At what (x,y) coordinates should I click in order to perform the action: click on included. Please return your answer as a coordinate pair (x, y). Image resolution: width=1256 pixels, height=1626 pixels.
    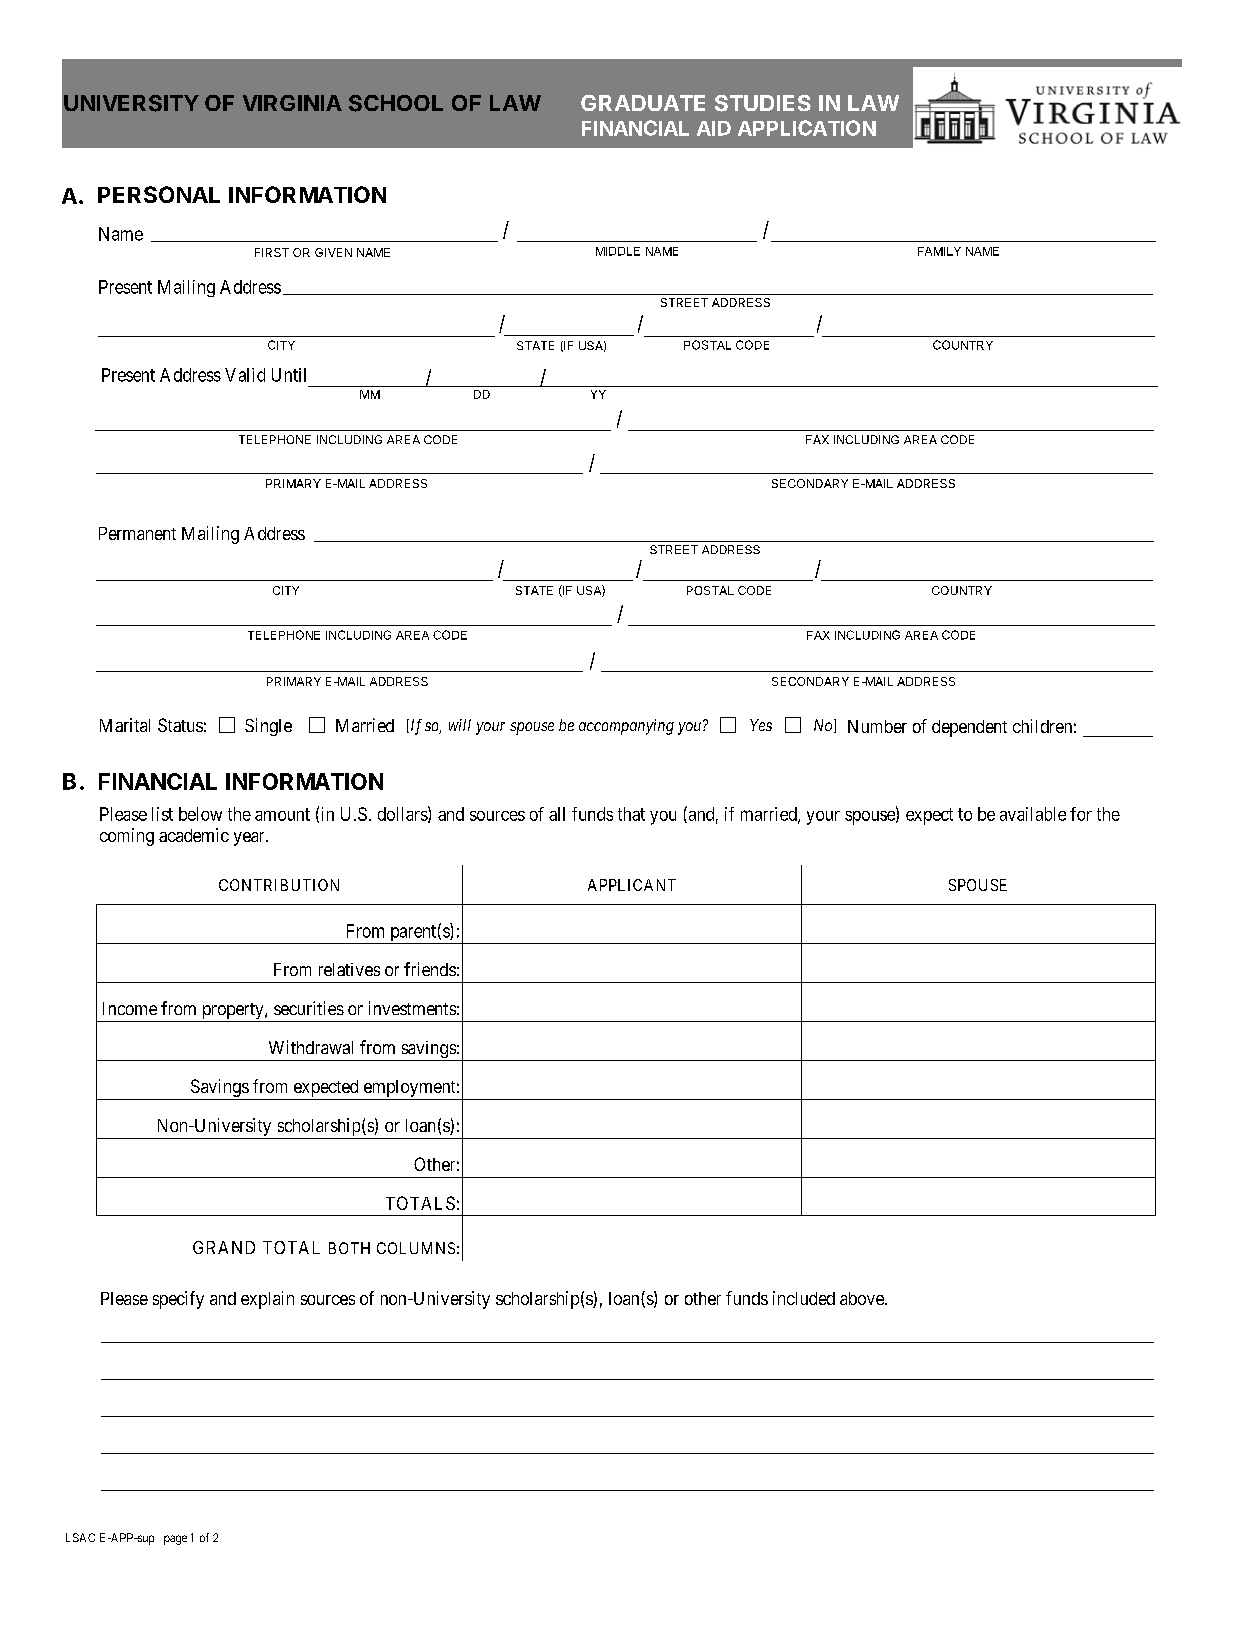
    Looking at the image, I should click on (804, 1298).
